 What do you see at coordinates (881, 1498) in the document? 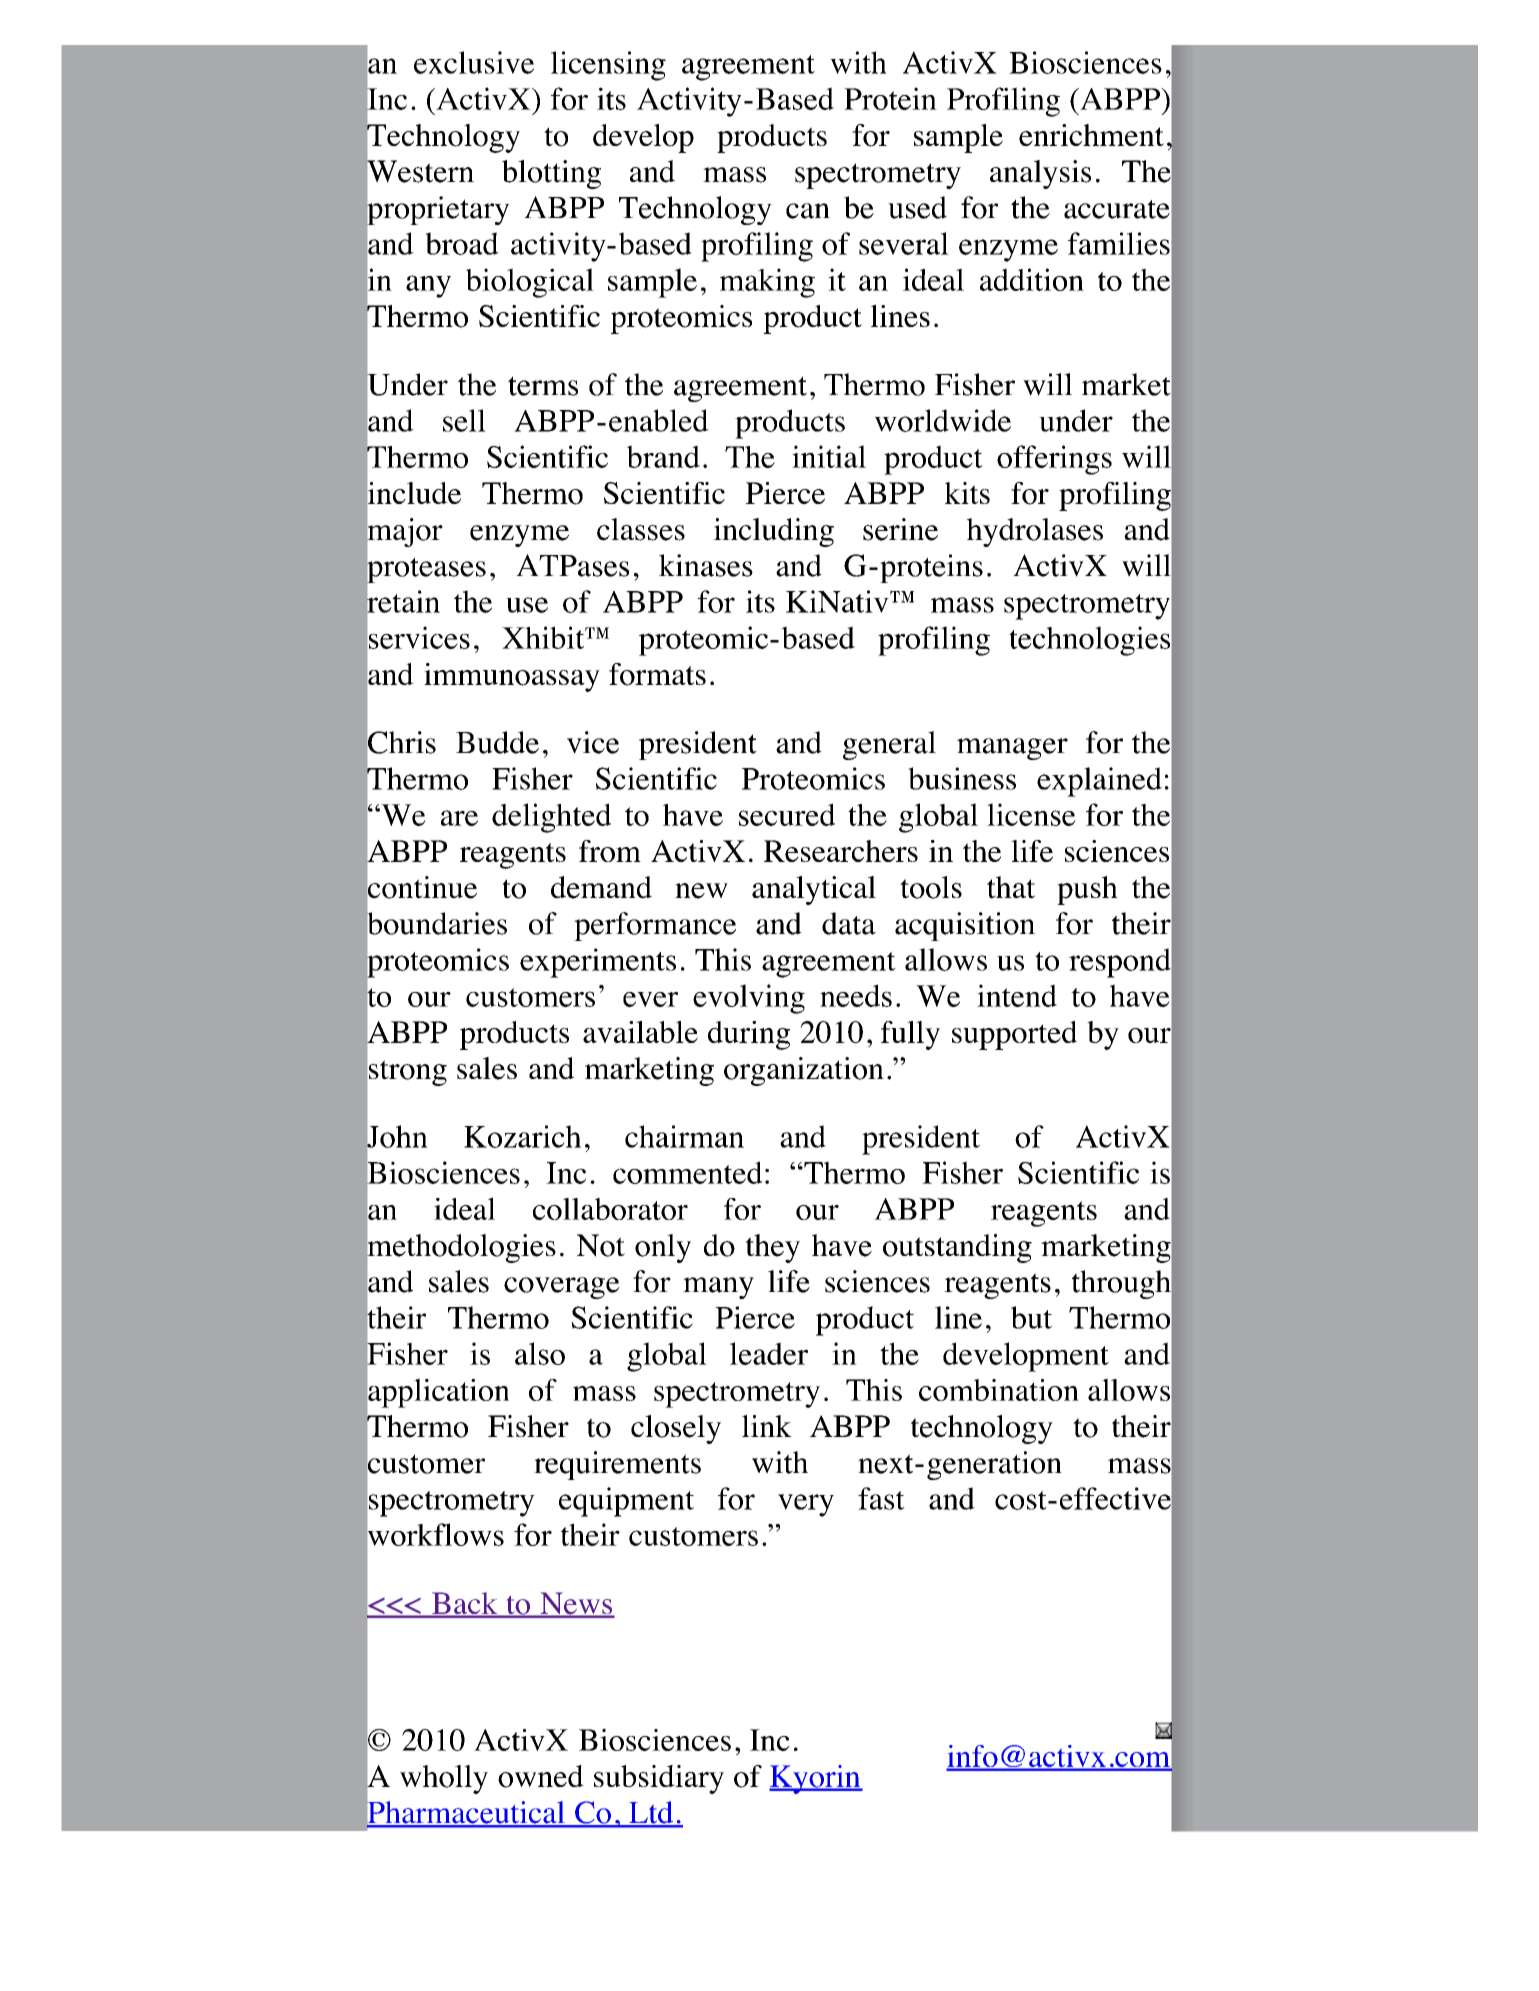
I see `fast` at bounding box center [881, 1498].
